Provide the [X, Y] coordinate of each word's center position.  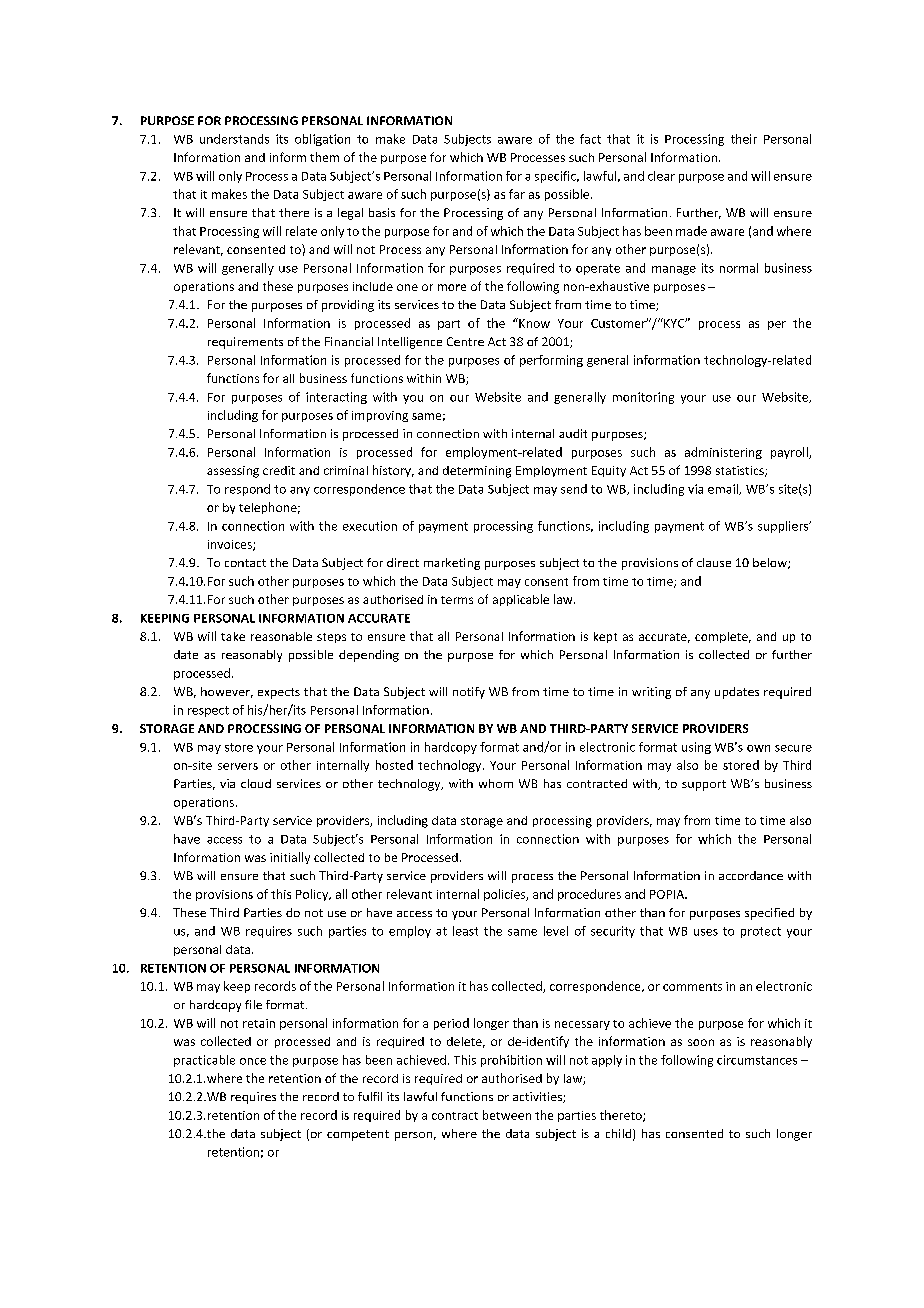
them [324, 157]
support [704, 785]
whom [496, 783]
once [253, 1061]
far [517, 194]
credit [279, 470]
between [507, 1115]
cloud [256, 783]
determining [477, 472]
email [724, 489]
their [744, 139]
